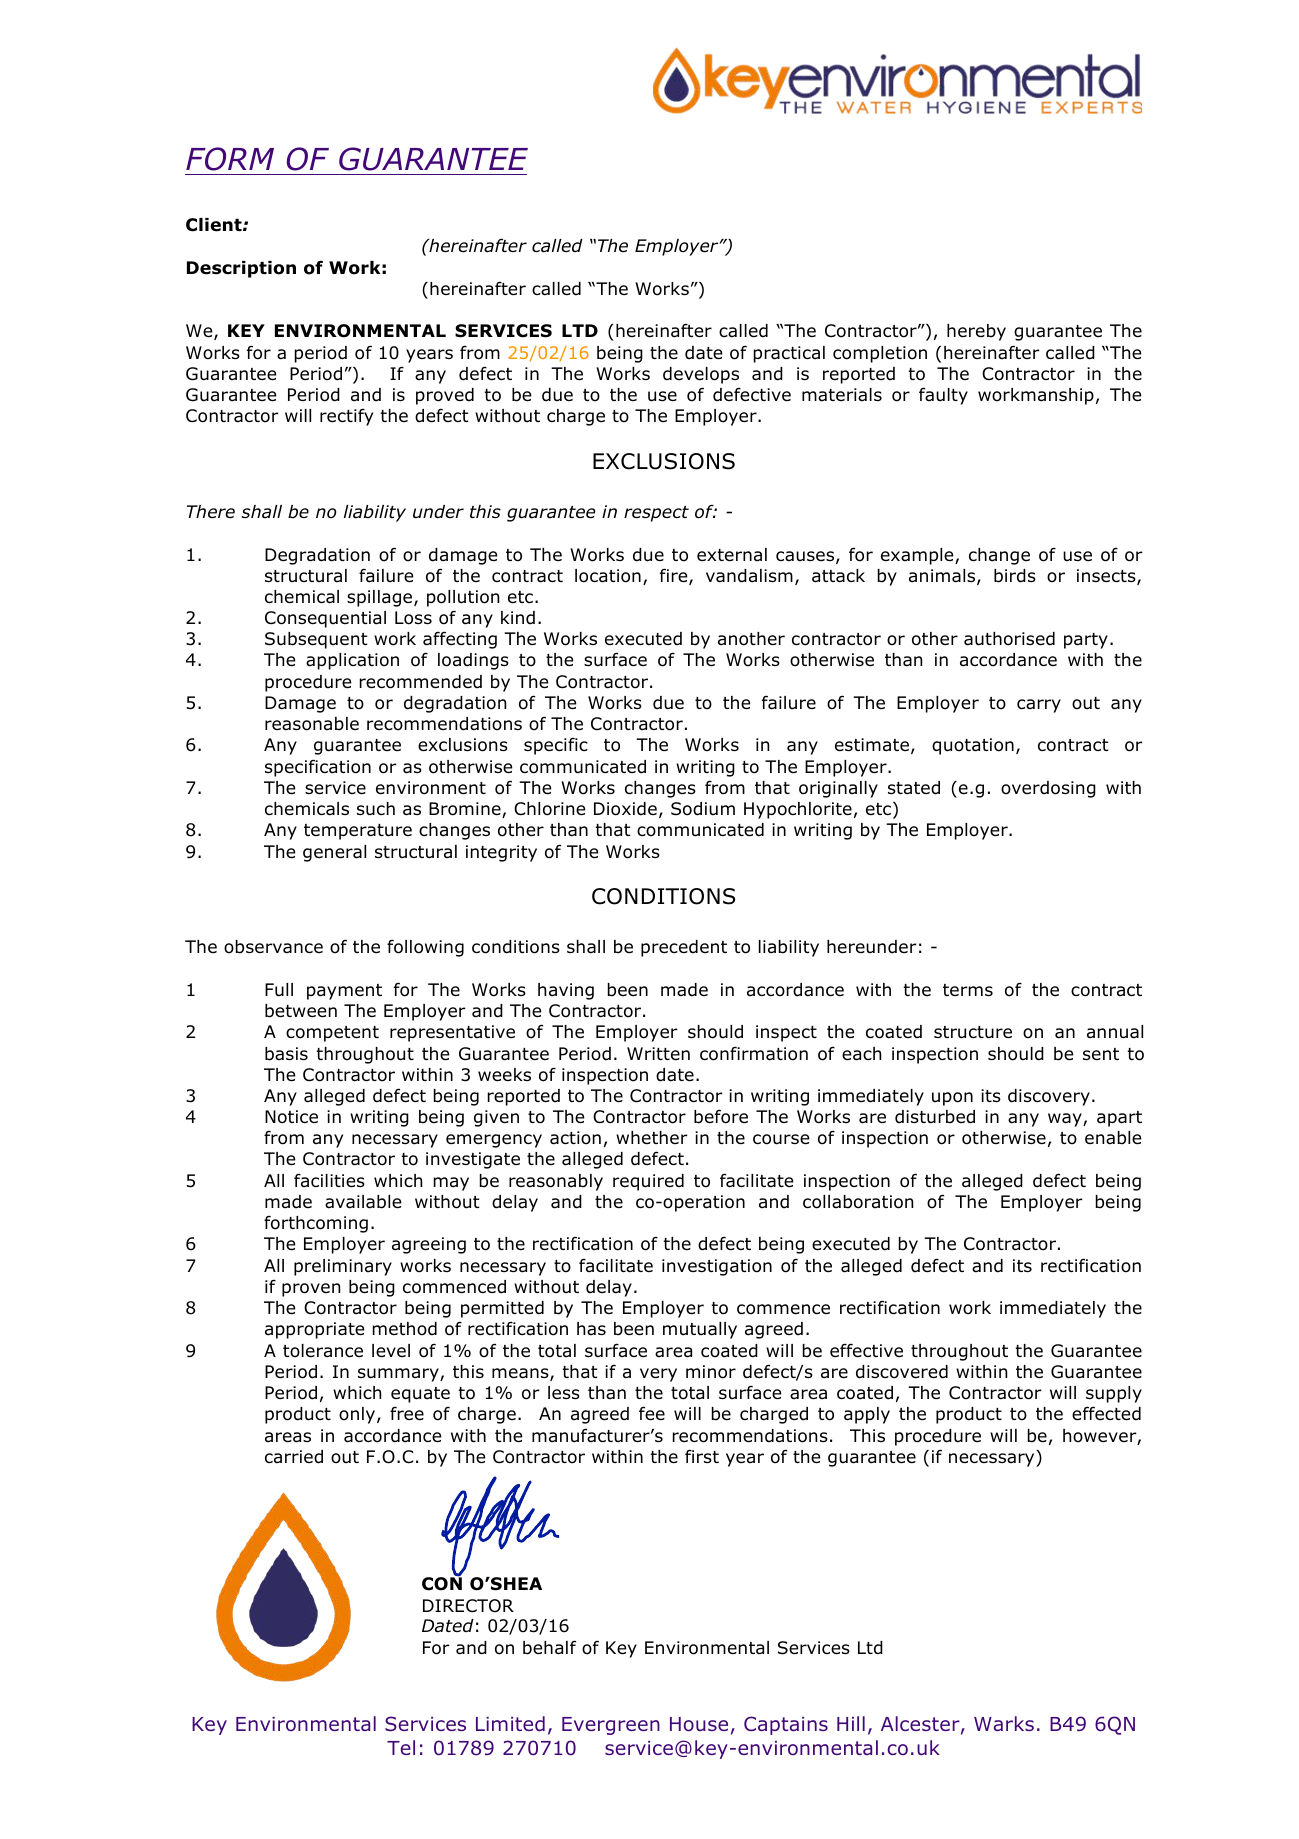 This screenshot has height=1839, width=1299. What do you see at coordinates (699, 1724) in the screenshot?
I see `House` at bounding box center [699, 1724].
